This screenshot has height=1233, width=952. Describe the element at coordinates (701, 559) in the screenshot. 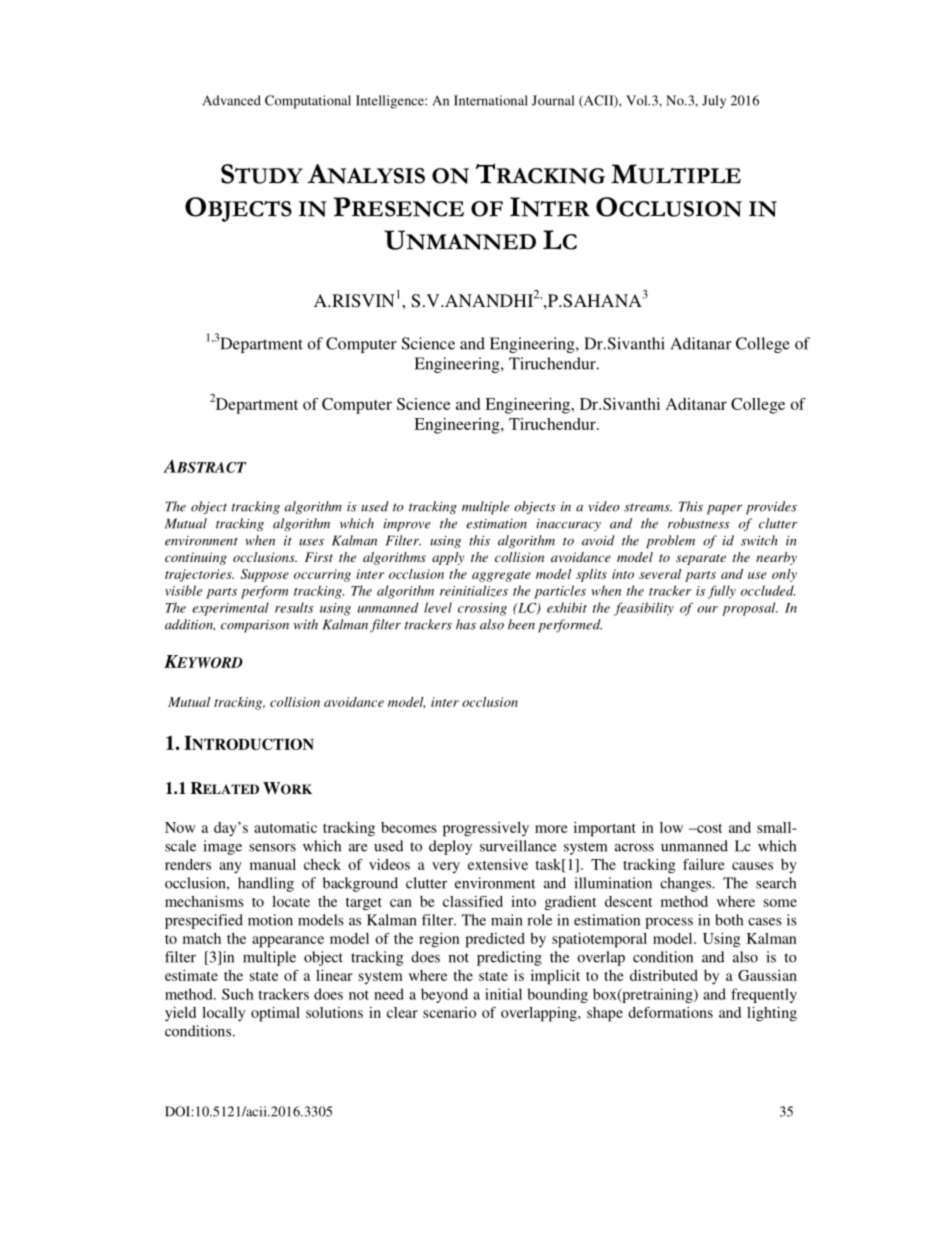

I see `separate` at that location.
